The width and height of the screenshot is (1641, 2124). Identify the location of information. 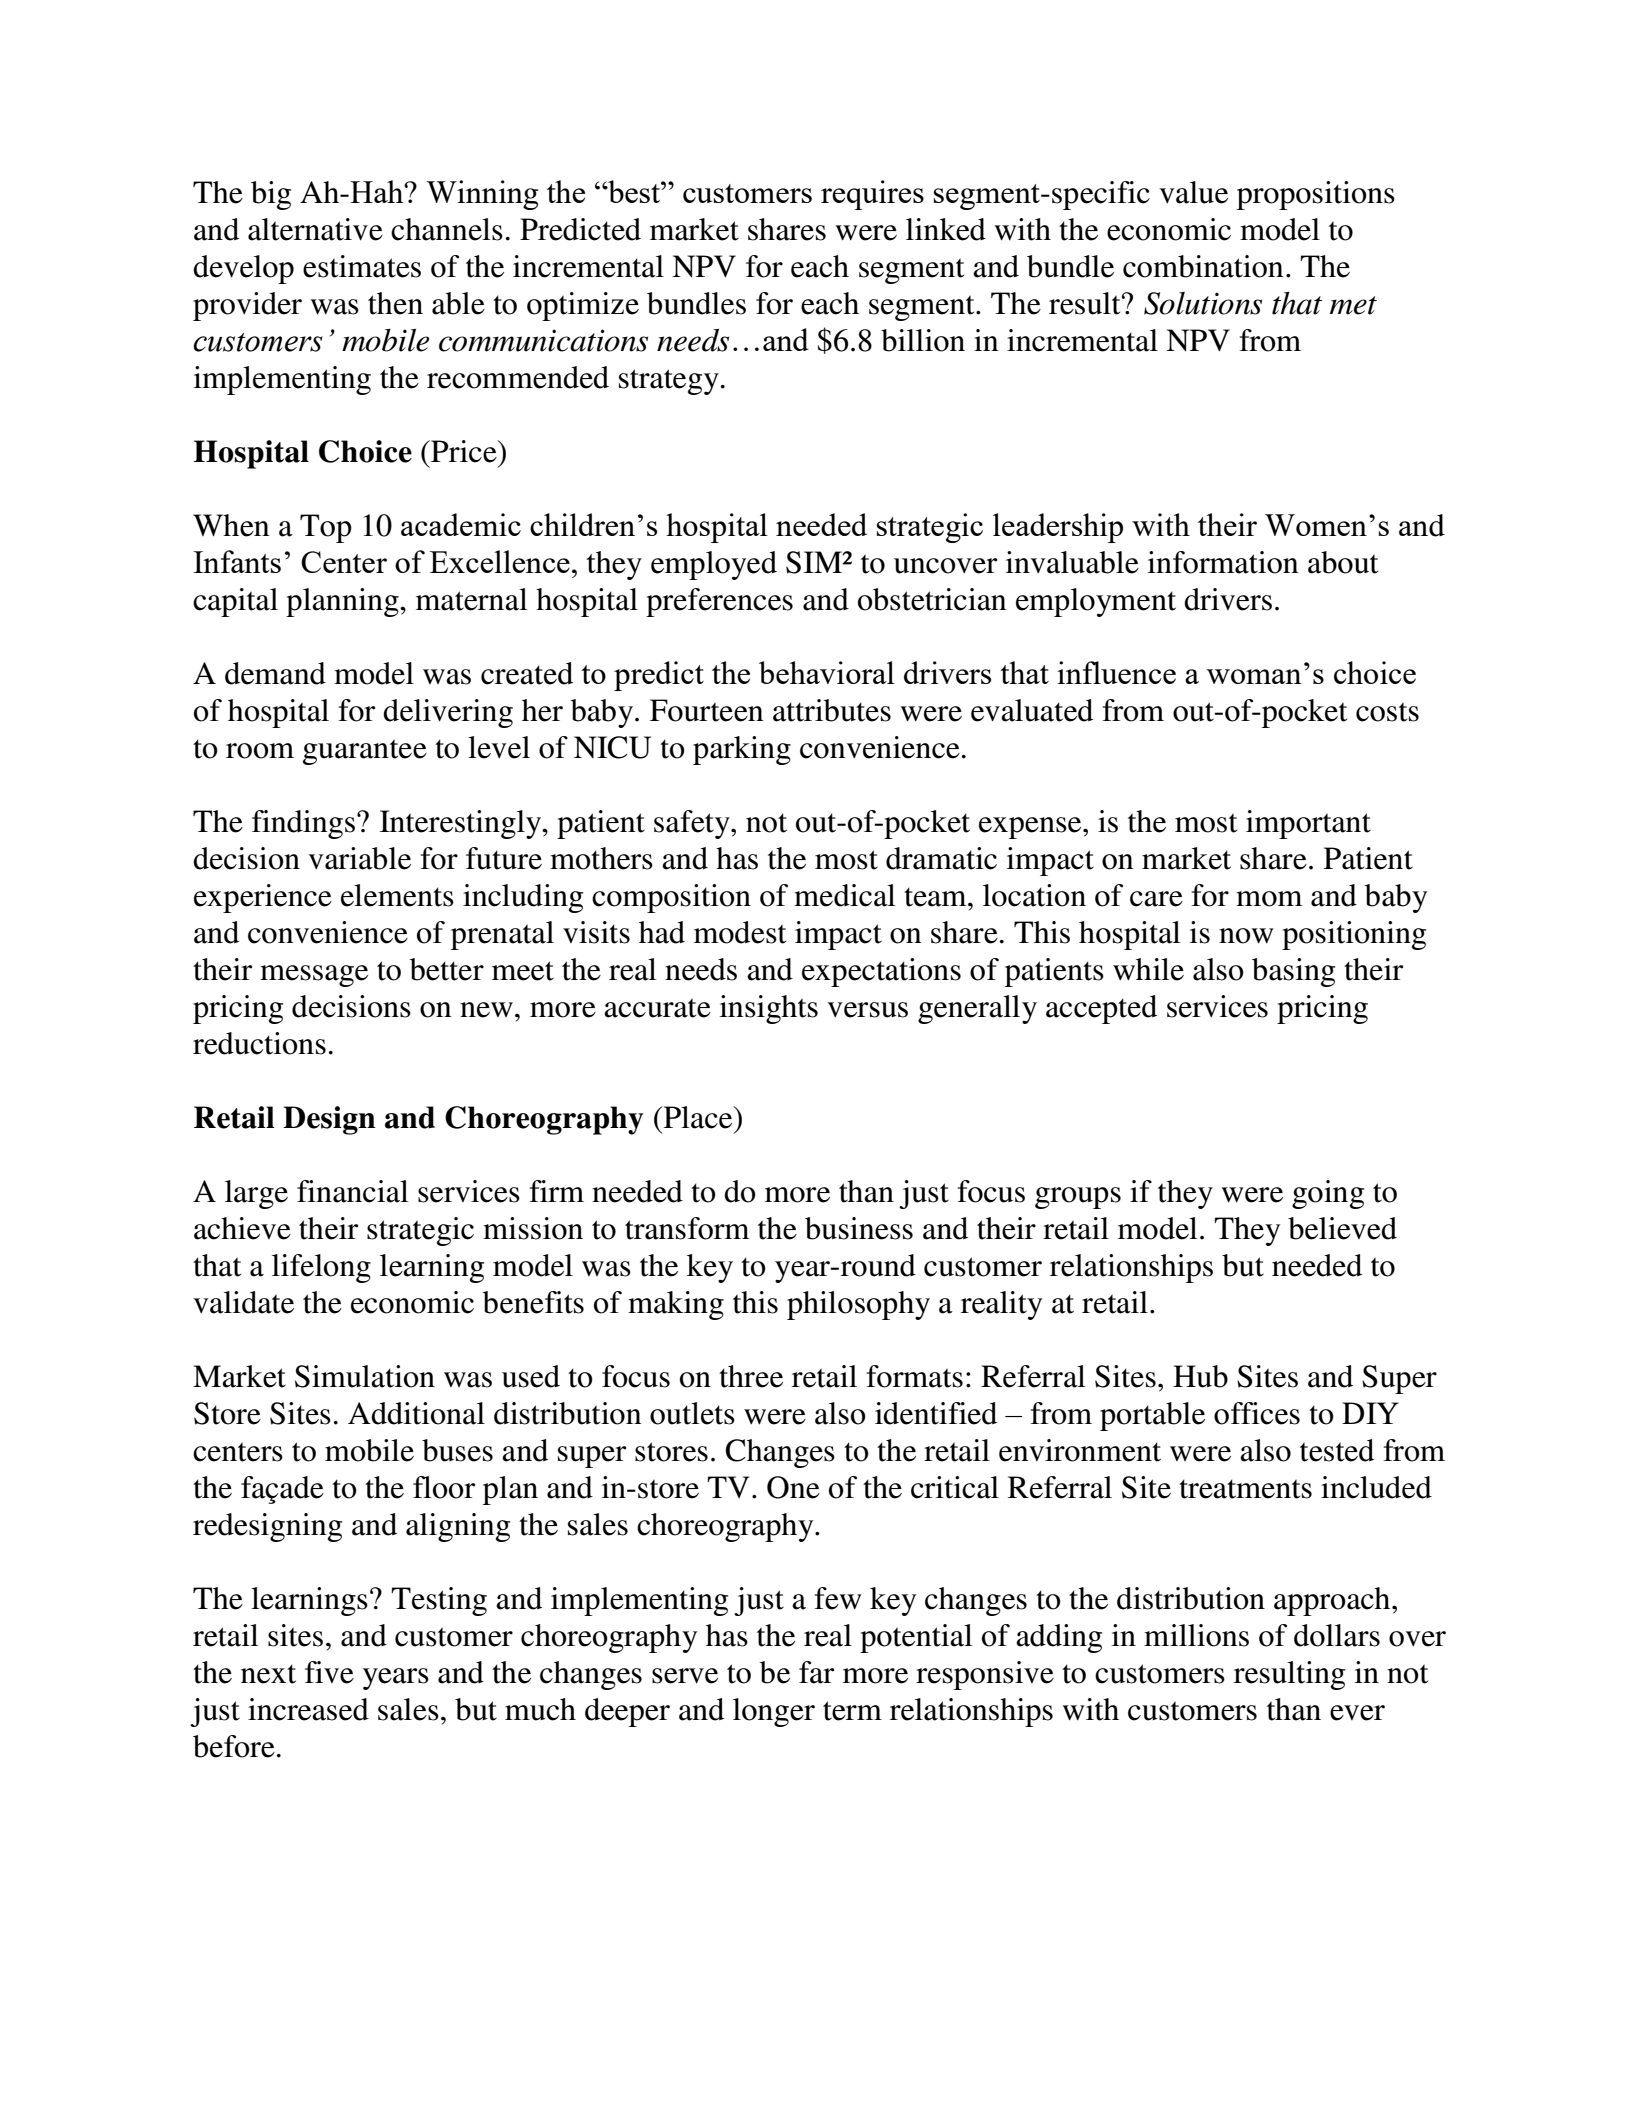
(1223, 562).
